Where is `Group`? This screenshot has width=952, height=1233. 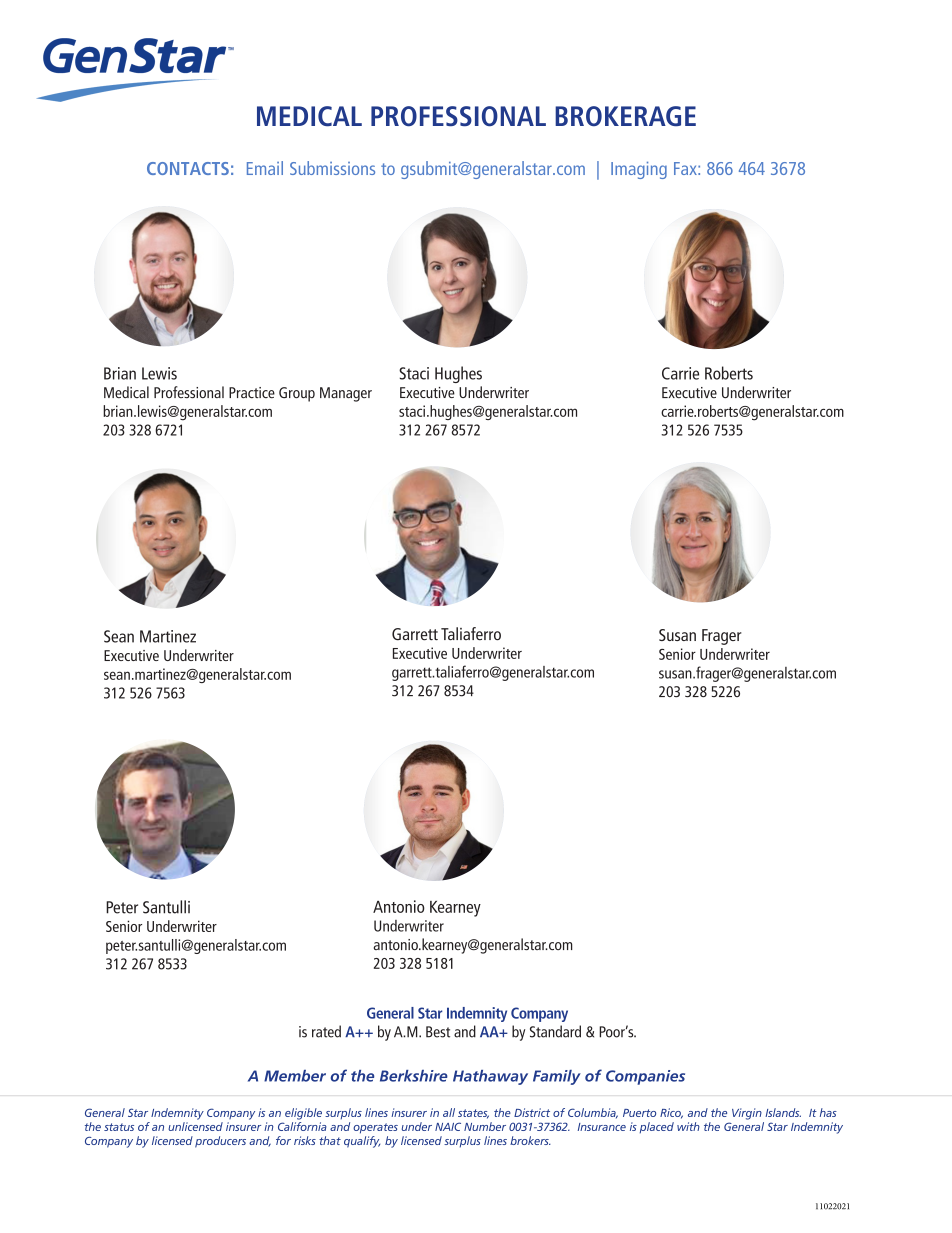
Group is located at coordinates (297, 394).
